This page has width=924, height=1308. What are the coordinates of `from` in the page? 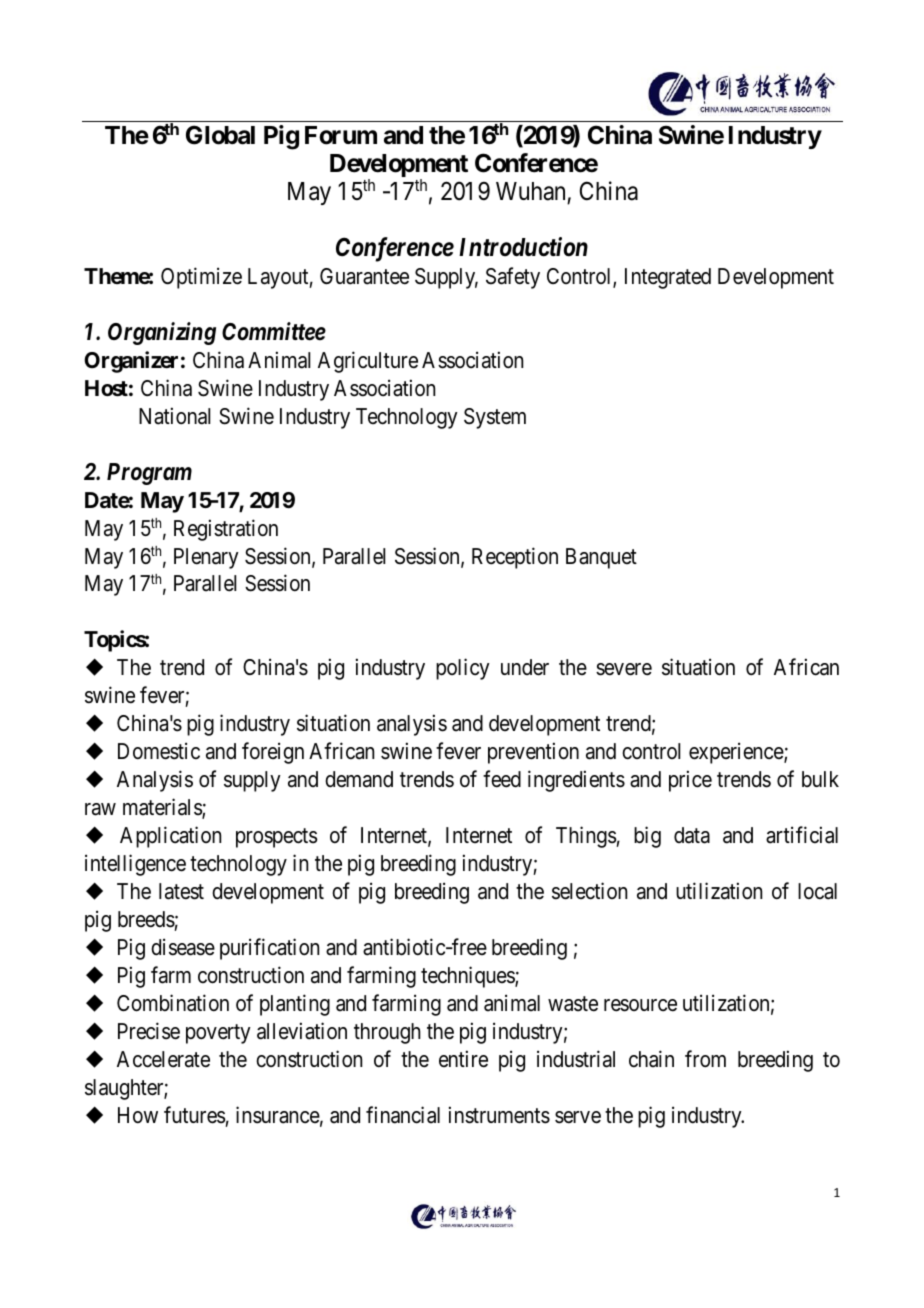 It's located at (705, 1059).
